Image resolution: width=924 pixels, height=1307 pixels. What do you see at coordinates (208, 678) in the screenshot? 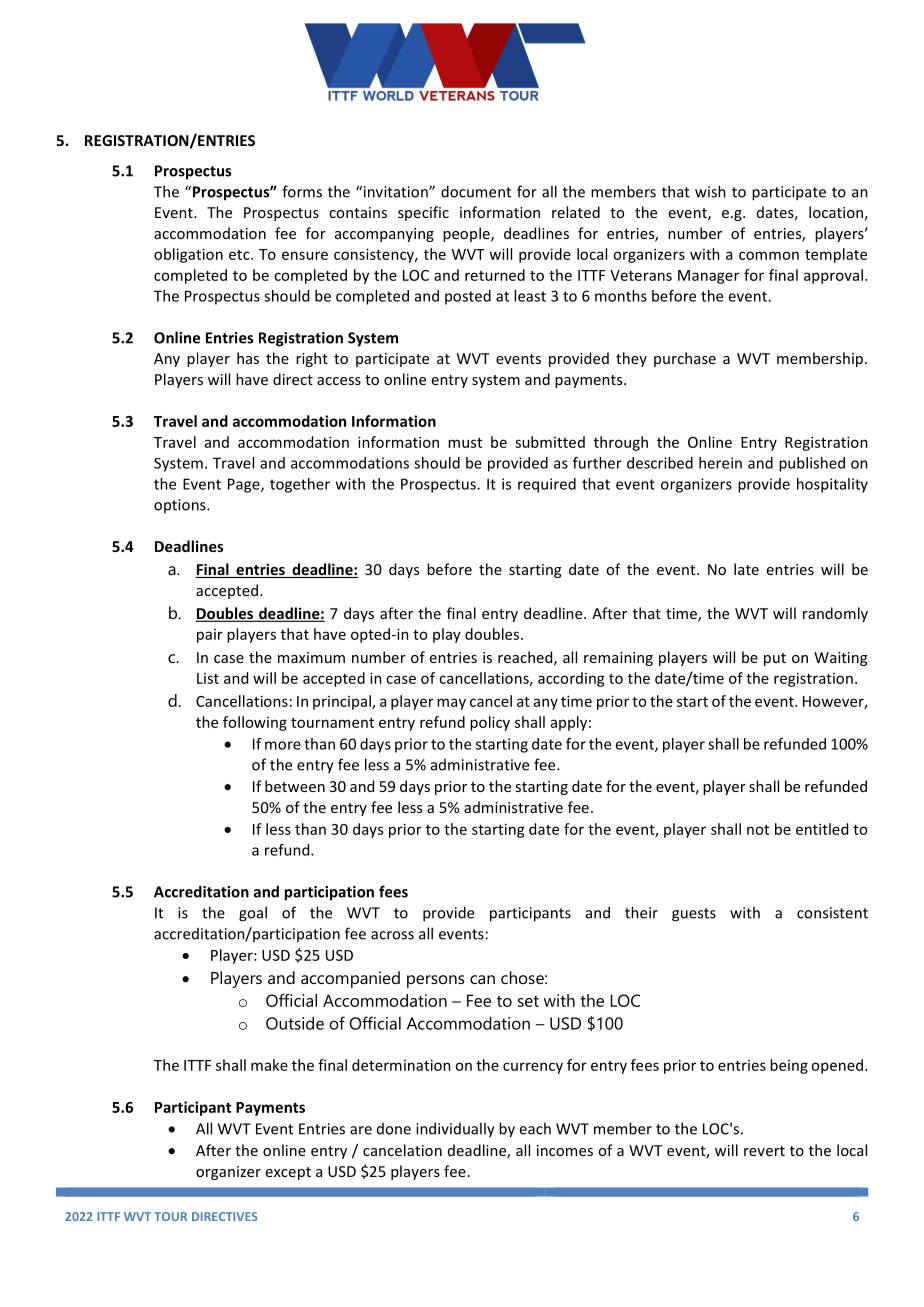
I see `List` at bounding box center [208, 678].
